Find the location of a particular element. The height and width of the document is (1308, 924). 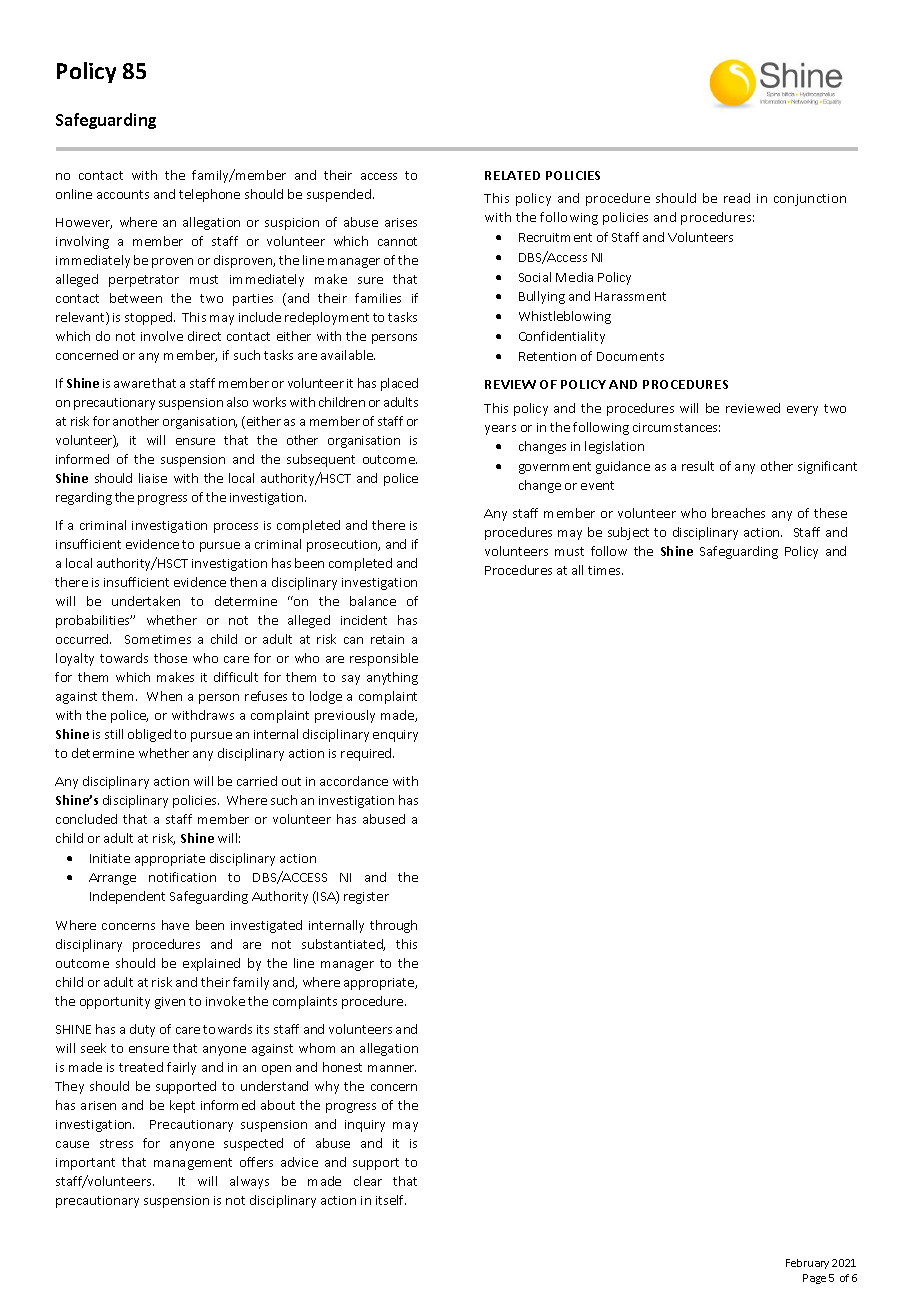

management is located at coordinates (193, 1164).
